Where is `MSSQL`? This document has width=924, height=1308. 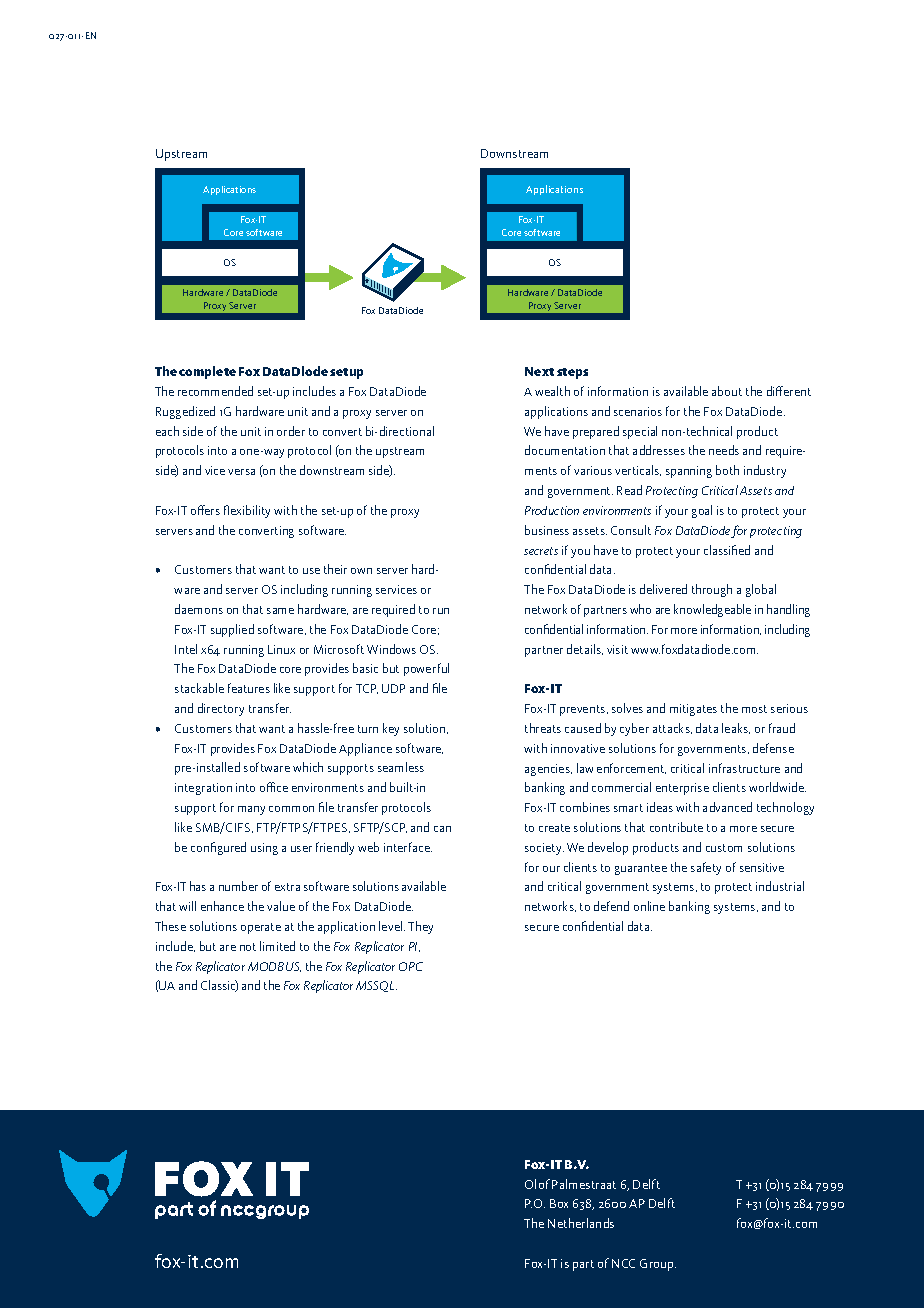 MSSQL is located at coordinates (376, 986).
